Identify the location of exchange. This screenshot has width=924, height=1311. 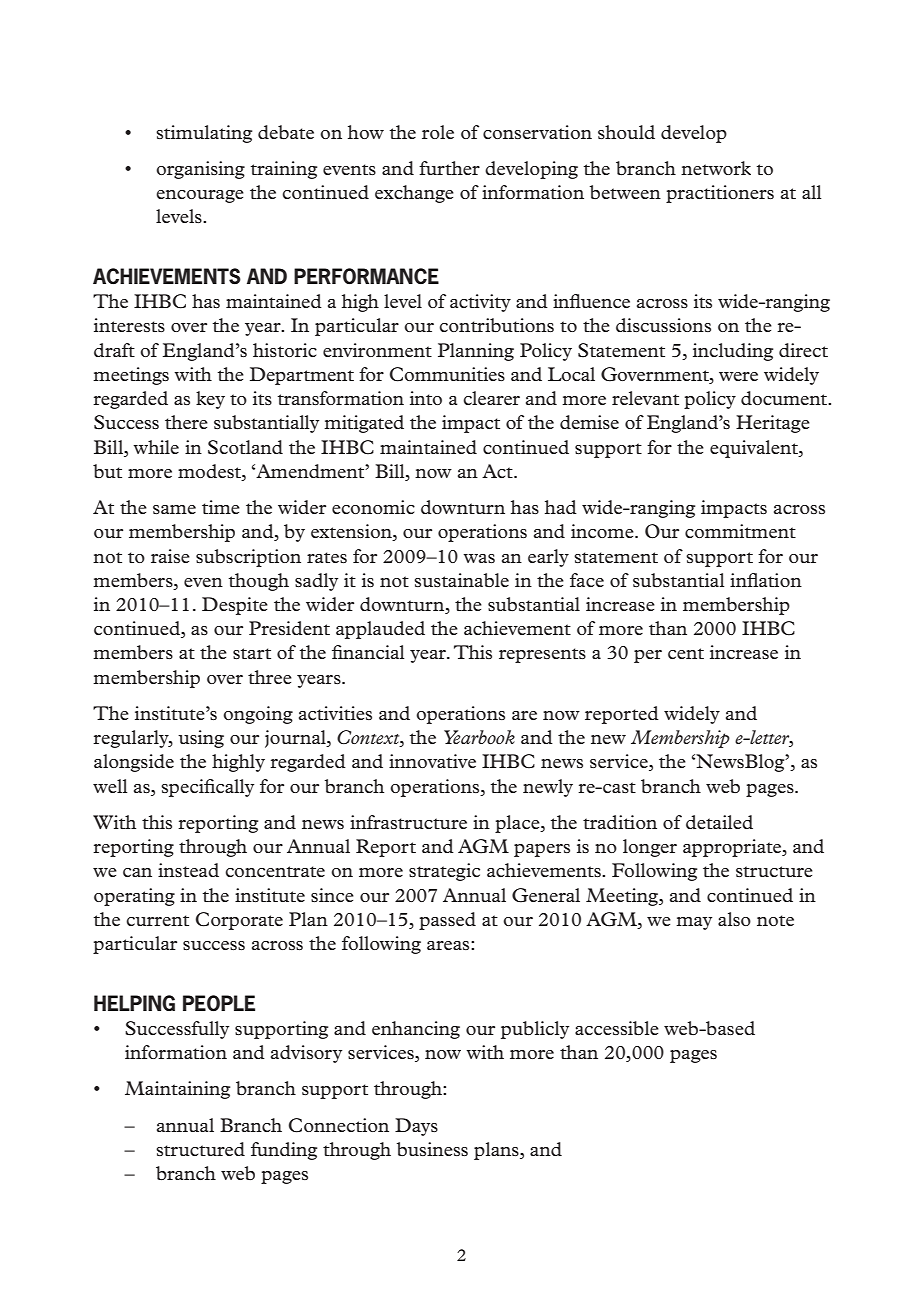
(414, 194).
